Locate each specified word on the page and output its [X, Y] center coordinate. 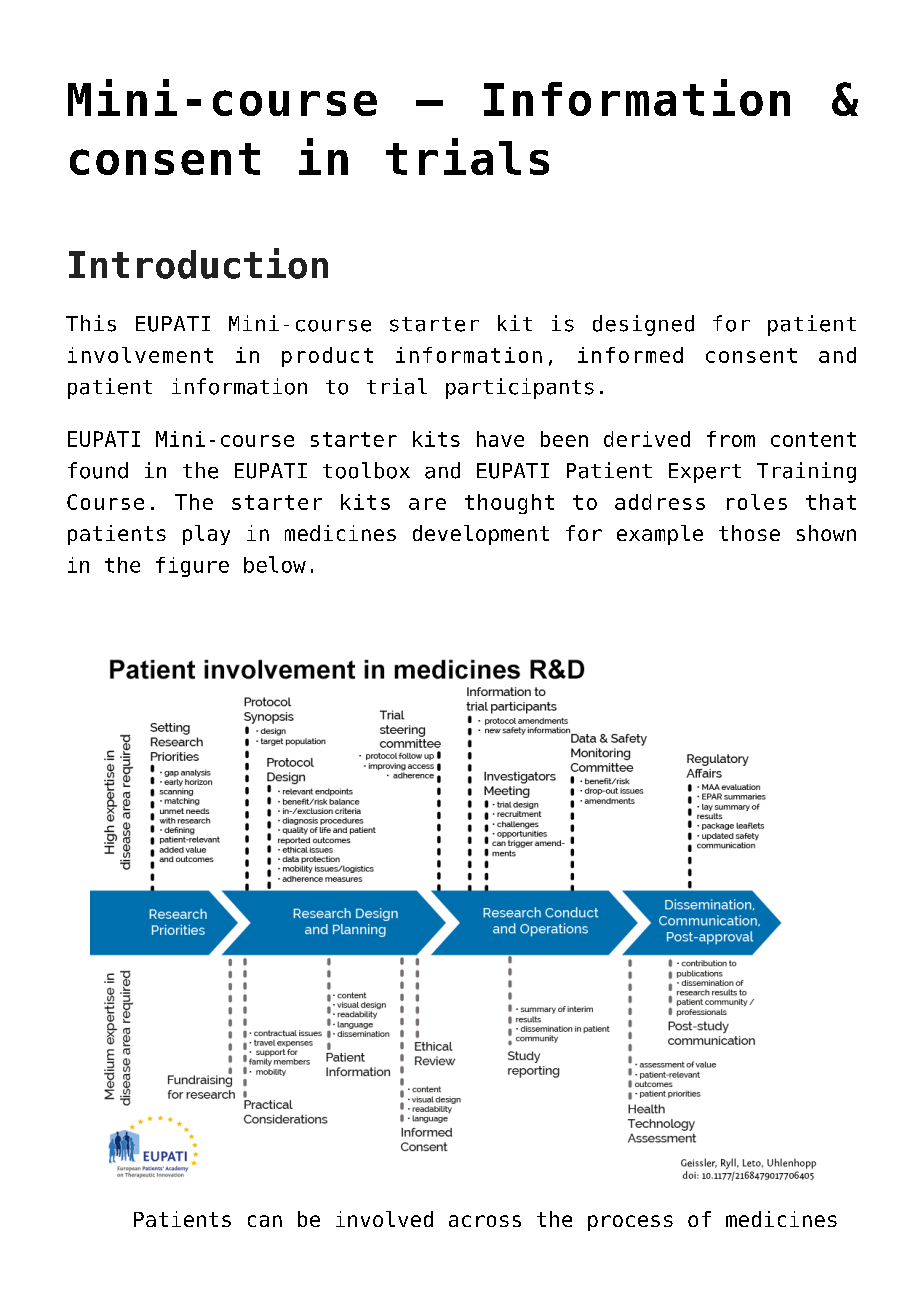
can [265, 1221]
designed [643, 325]
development [481, 535]
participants [520, 388]
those [749, 533]
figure [192, 567]
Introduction [198, 263]
